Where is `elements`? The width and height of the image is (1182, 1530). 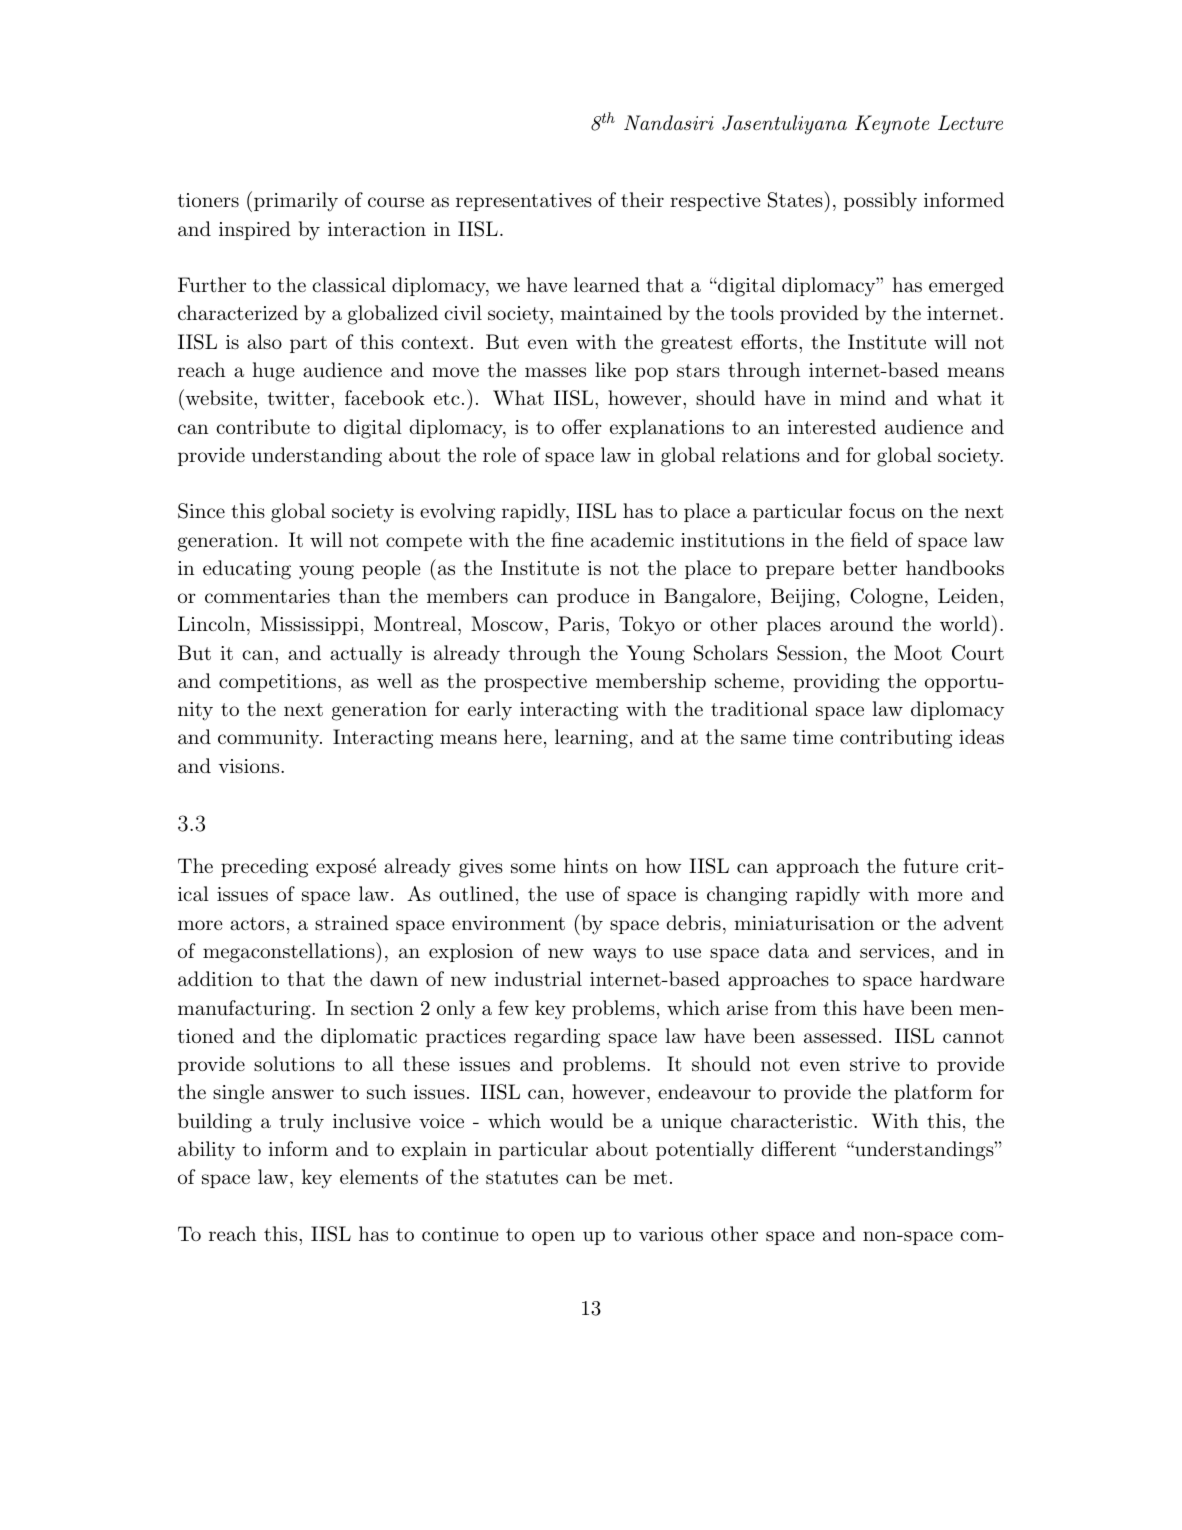
elements is located at coordinates (379, 1177).
